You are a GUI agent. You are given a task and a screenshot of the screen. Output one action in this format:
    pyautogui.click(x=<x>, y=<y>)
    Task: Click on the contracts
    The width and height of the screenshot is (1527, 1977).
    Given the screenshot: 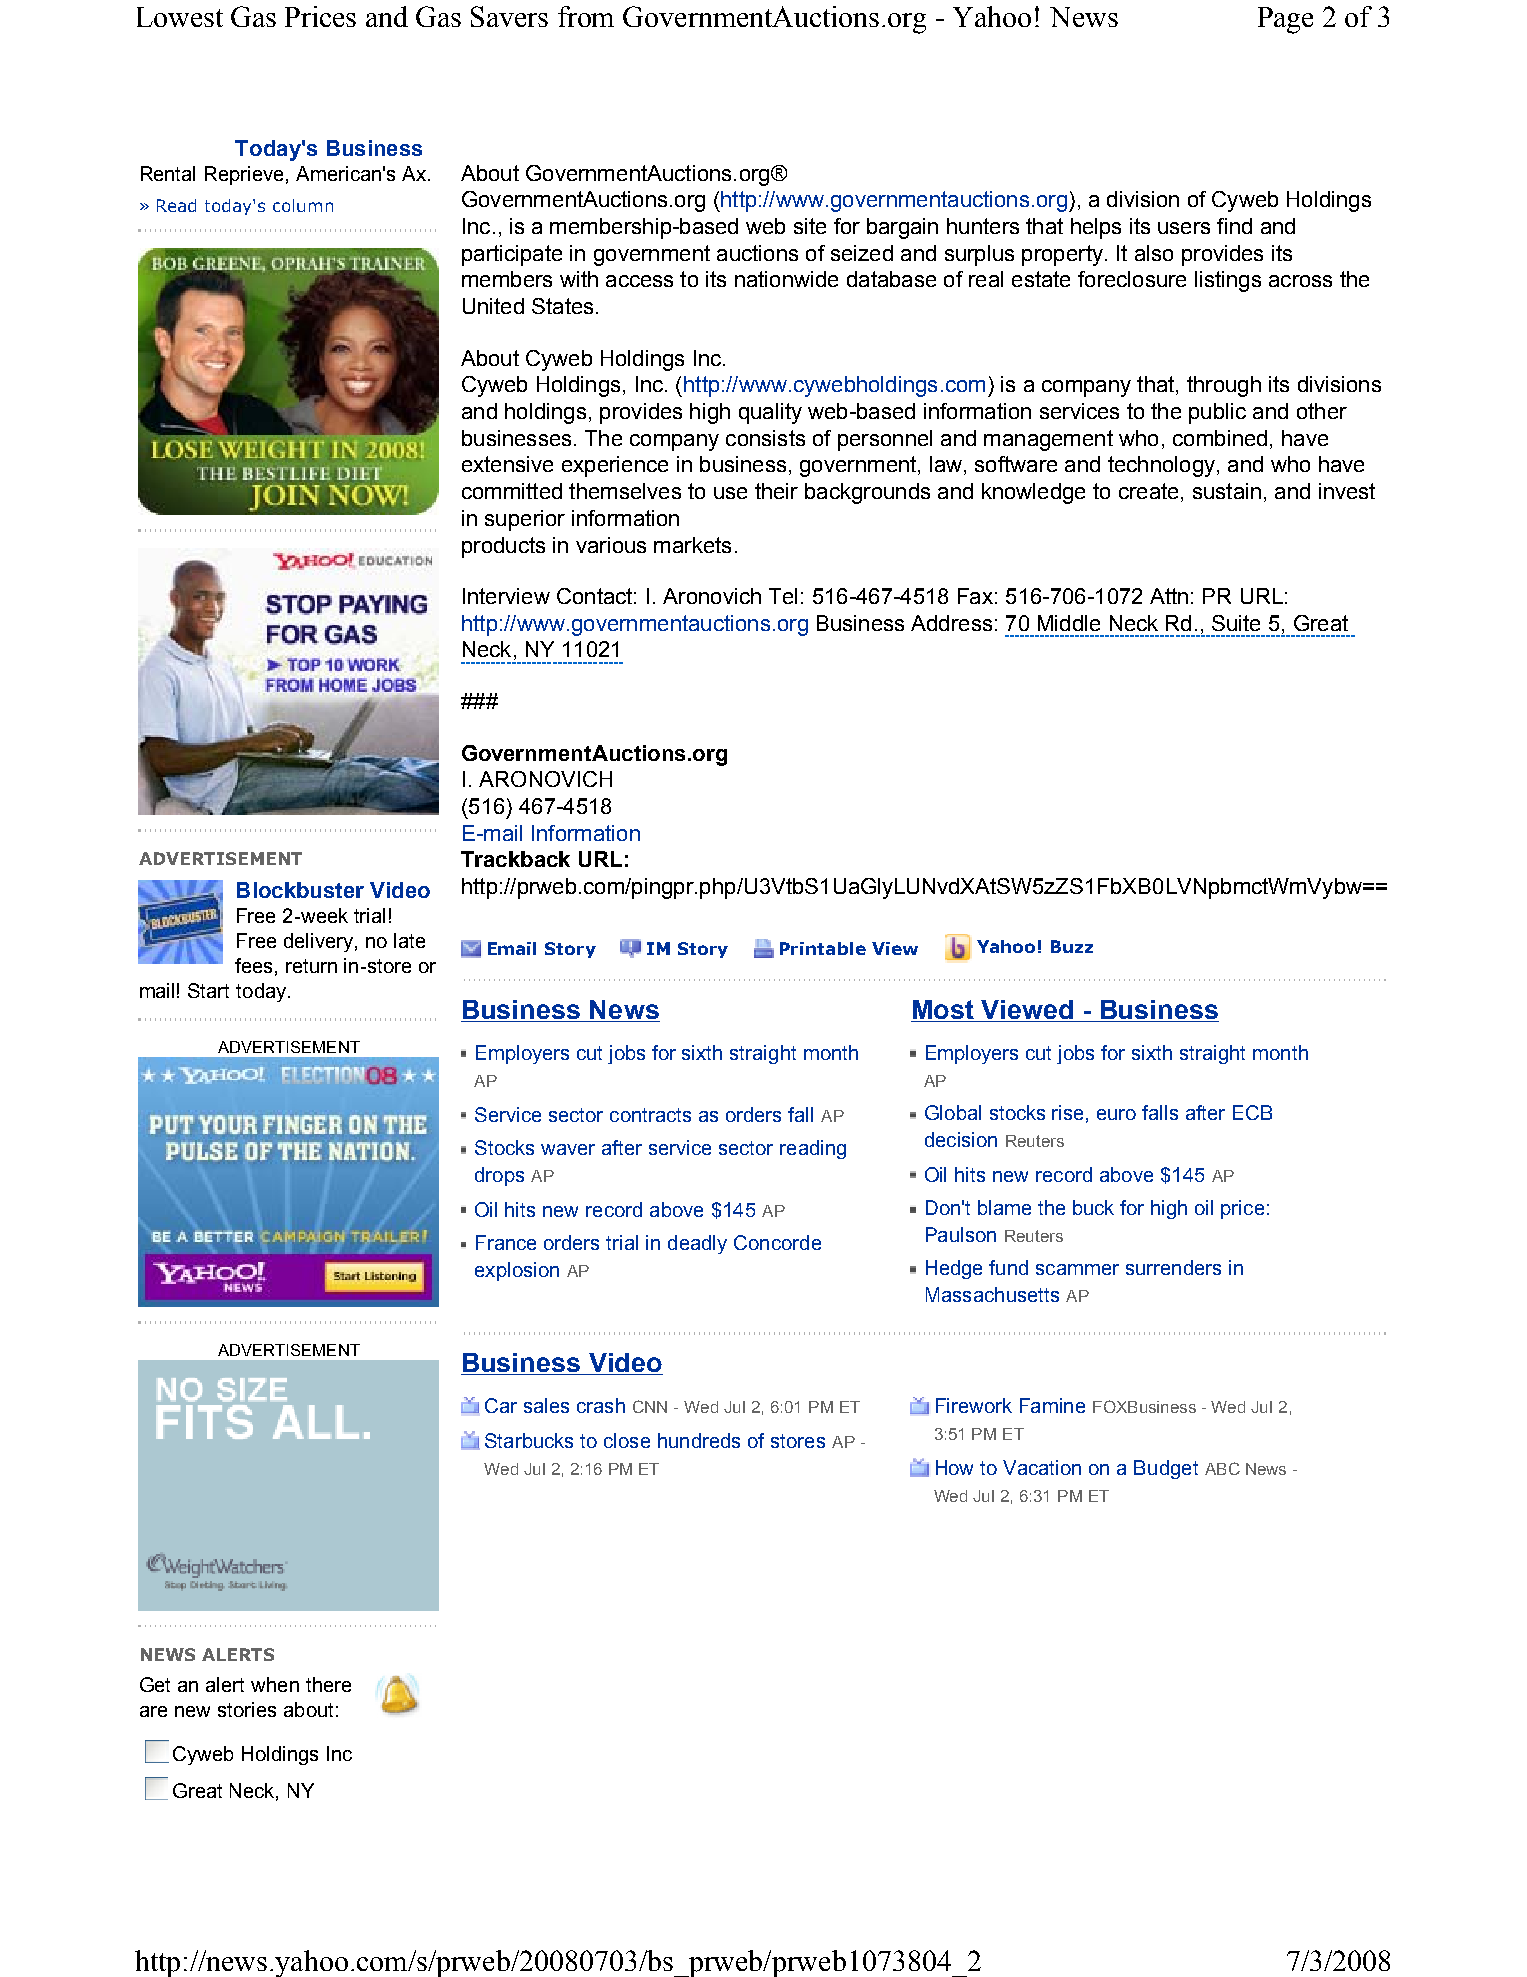 What is the action you would take?
    pyautogui.click(x=650, y=1115)
